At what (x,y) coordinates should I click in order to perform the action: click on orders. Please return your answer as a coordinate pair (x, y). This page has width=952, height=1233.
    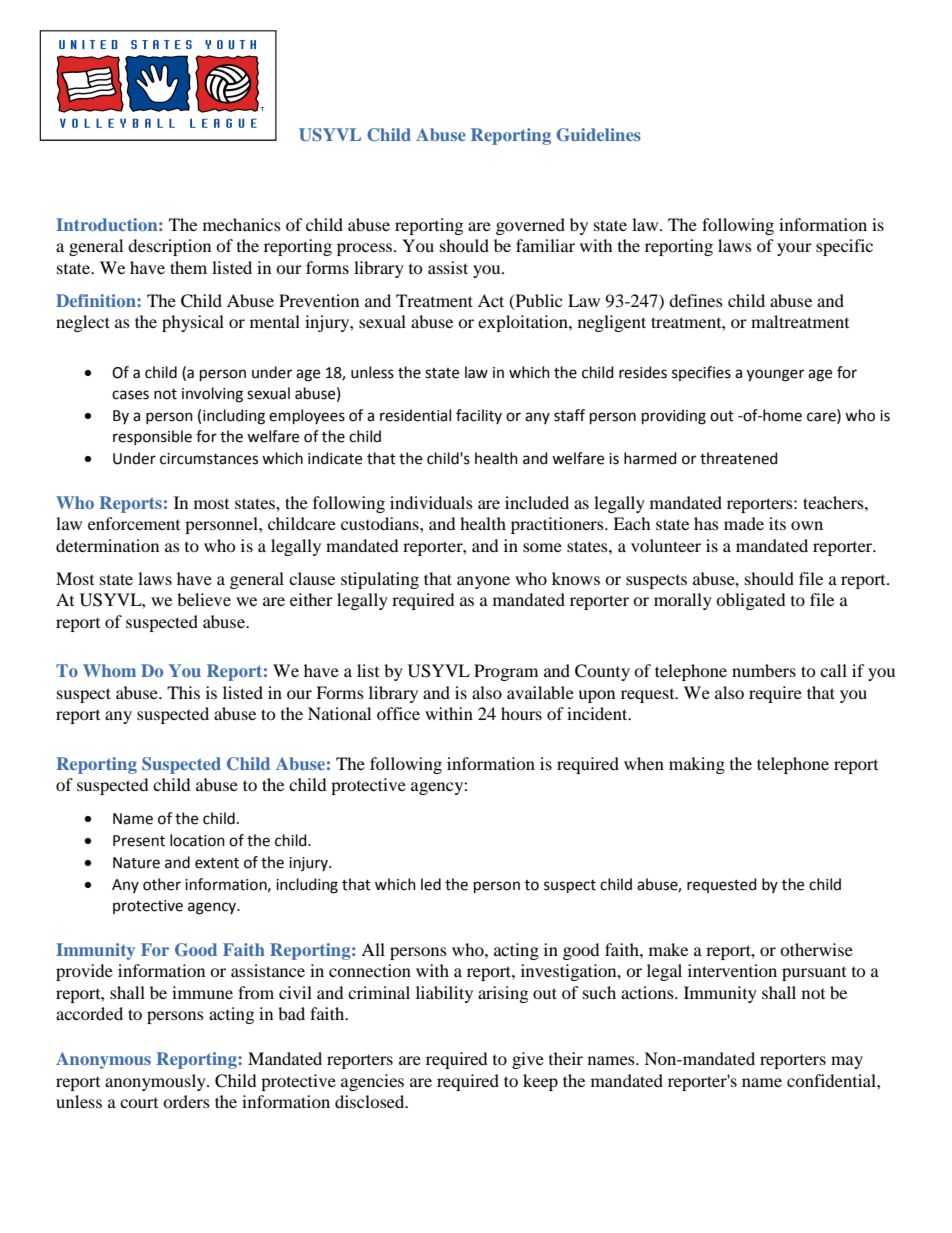
    Looking at the image, I should click on (186, 1101).
